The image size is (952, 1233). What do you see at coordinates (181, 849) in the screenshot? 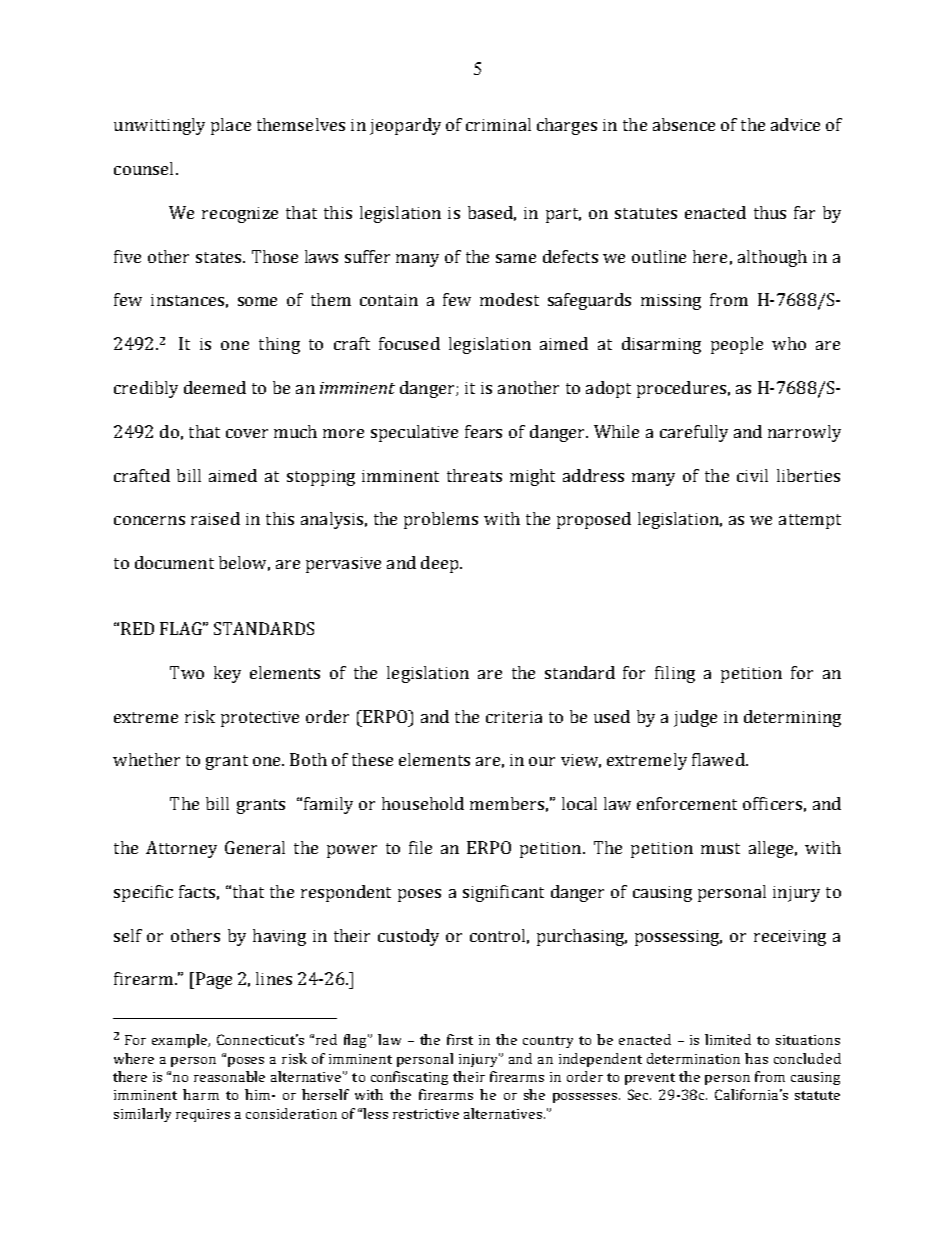
I see `Attorney` at bounding box center [181, 849].
